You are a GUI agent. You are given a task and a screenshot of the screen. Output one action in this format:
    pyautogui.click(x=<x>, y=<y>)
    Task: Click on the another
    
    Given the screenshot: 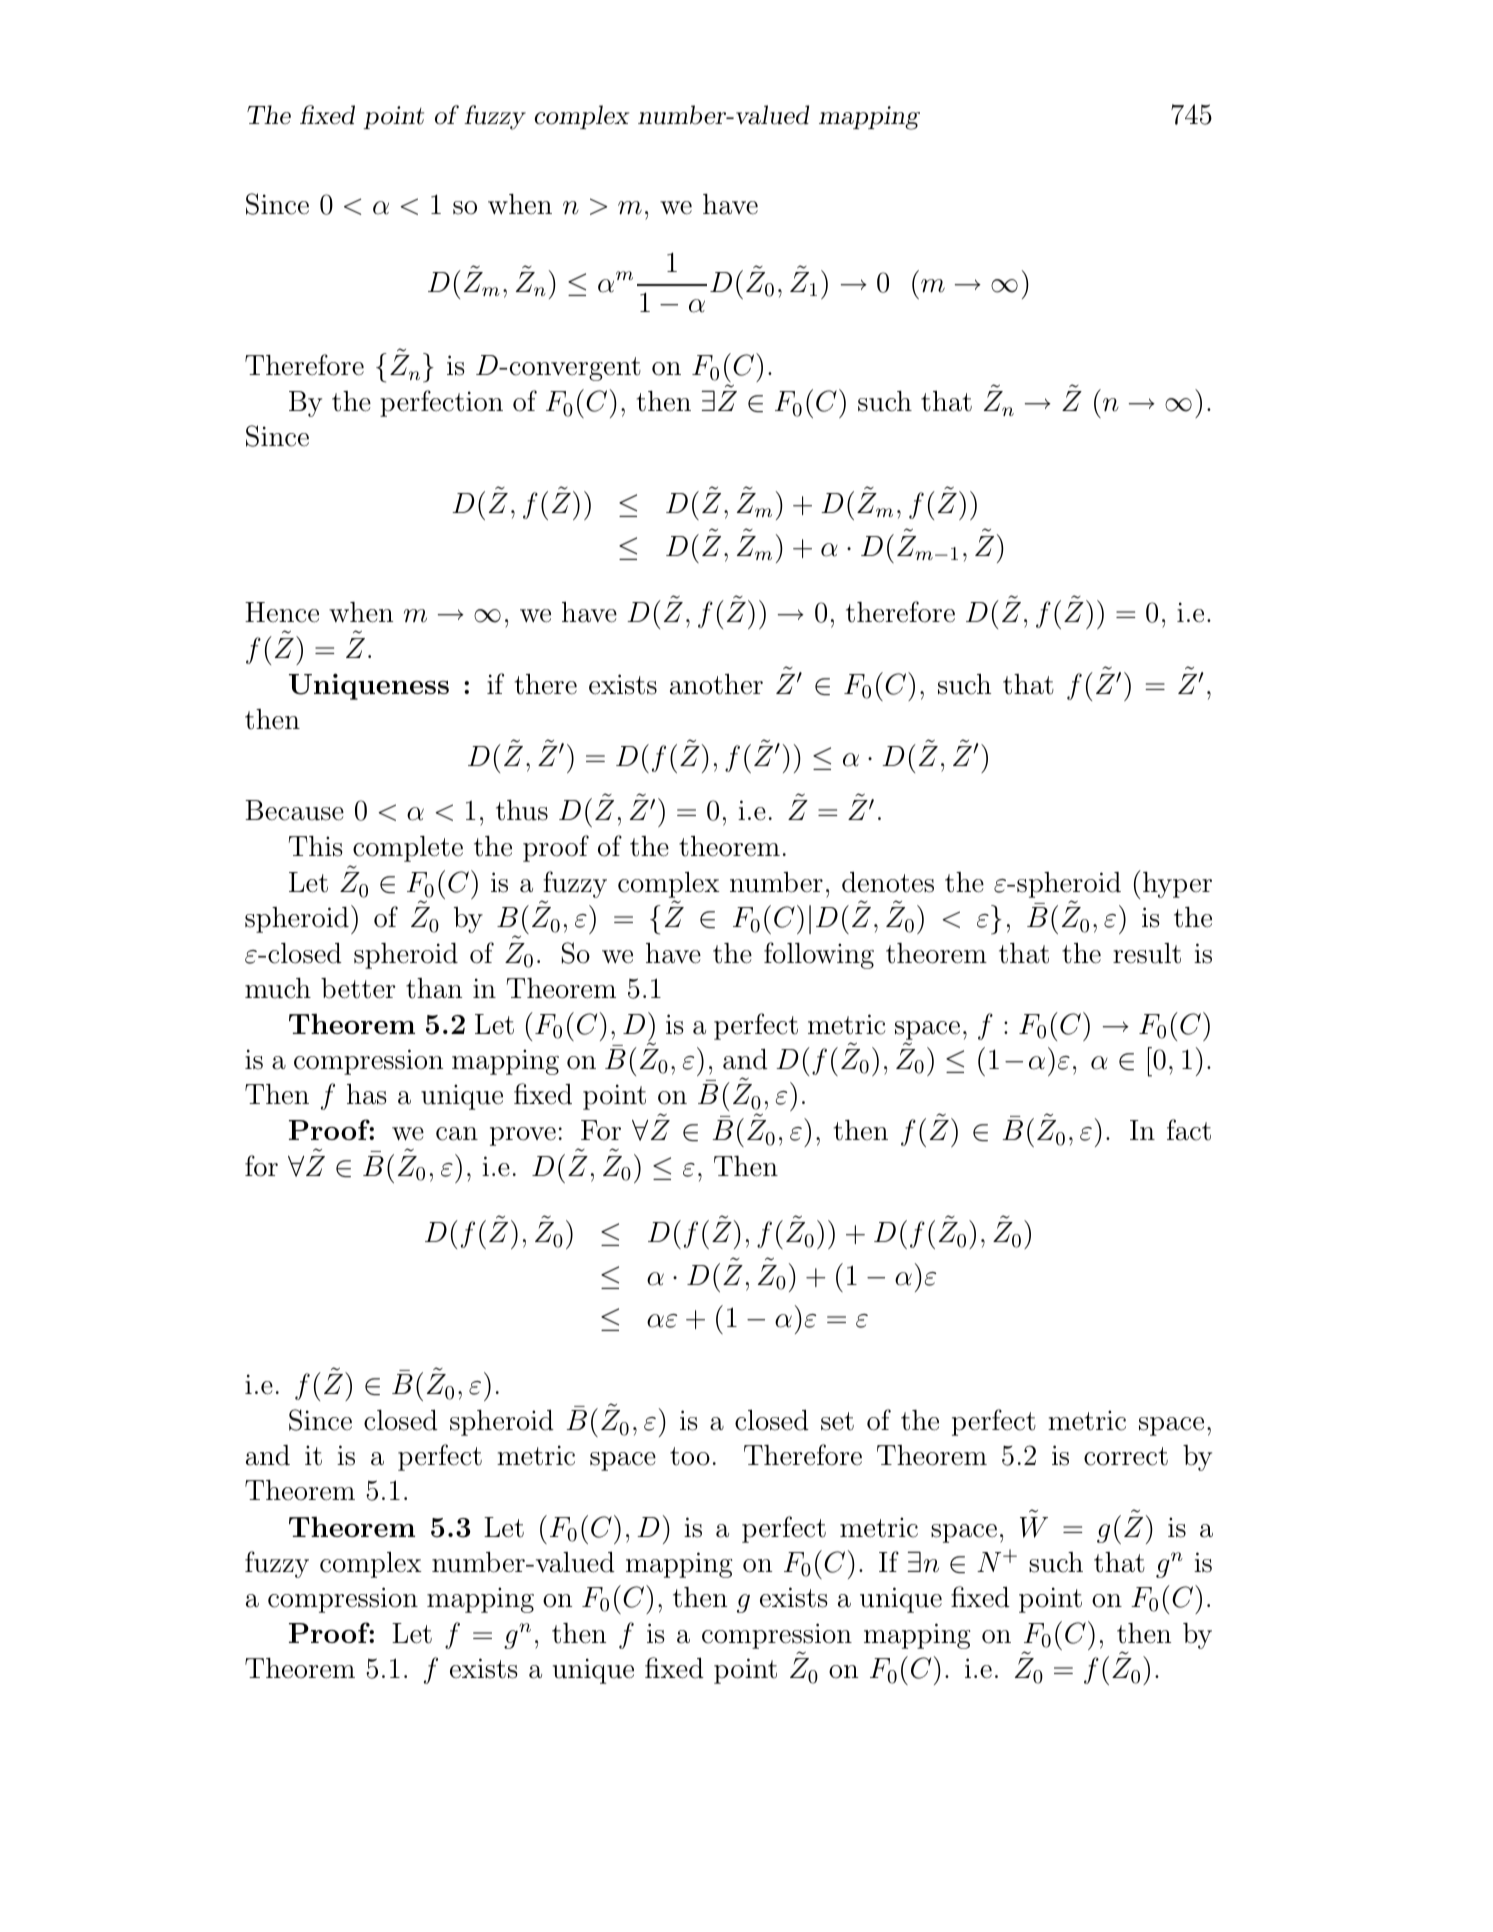 What is the action you would take?
    pyautogui.click(x=716, y=684)
